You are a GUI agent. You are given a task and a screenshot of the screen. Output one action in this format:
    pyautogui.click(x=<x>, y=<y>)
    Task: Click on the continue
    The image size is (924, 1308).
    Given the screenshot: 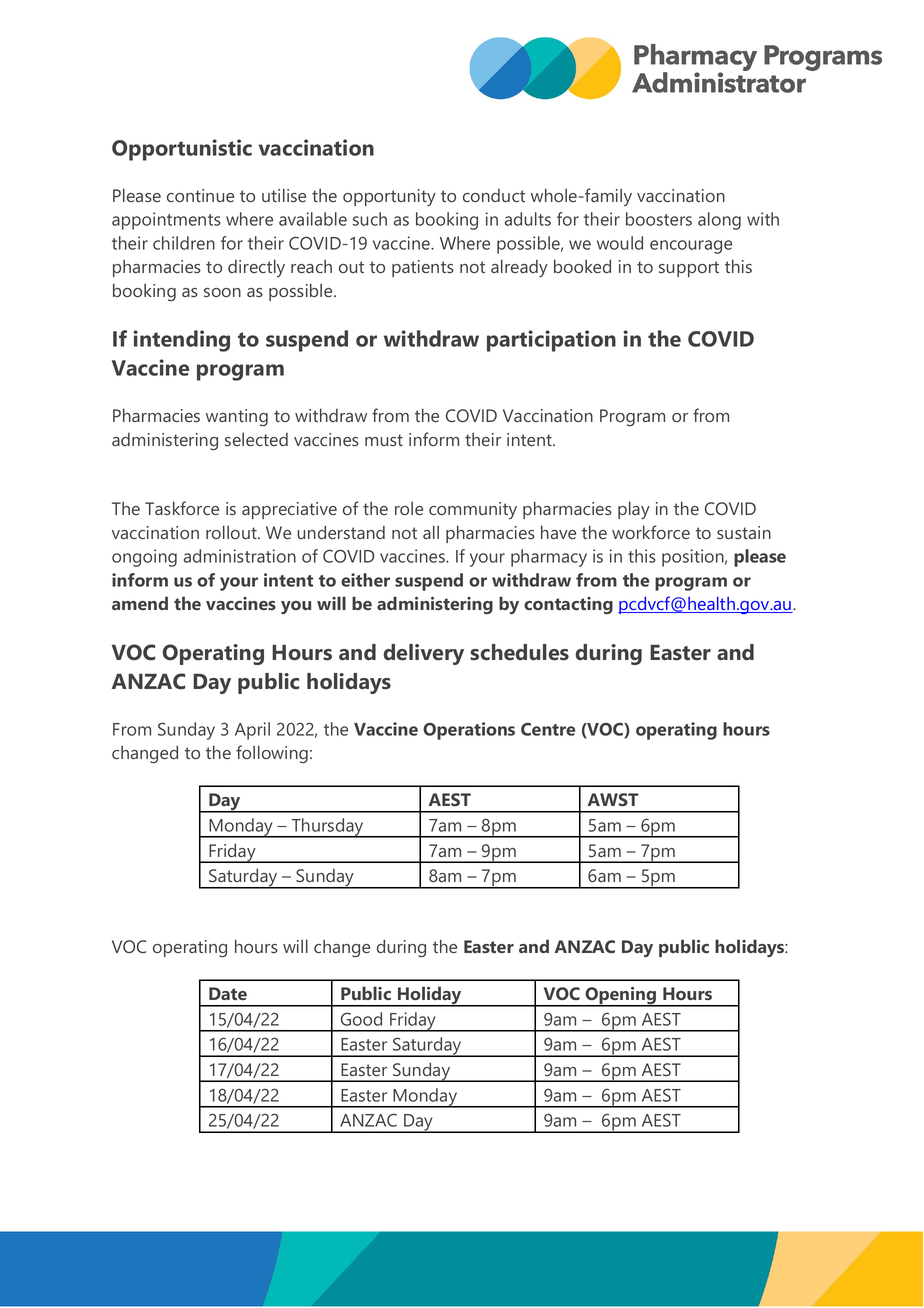 What is the action you would take?
    pyautogui.click(x=200, y=195)
